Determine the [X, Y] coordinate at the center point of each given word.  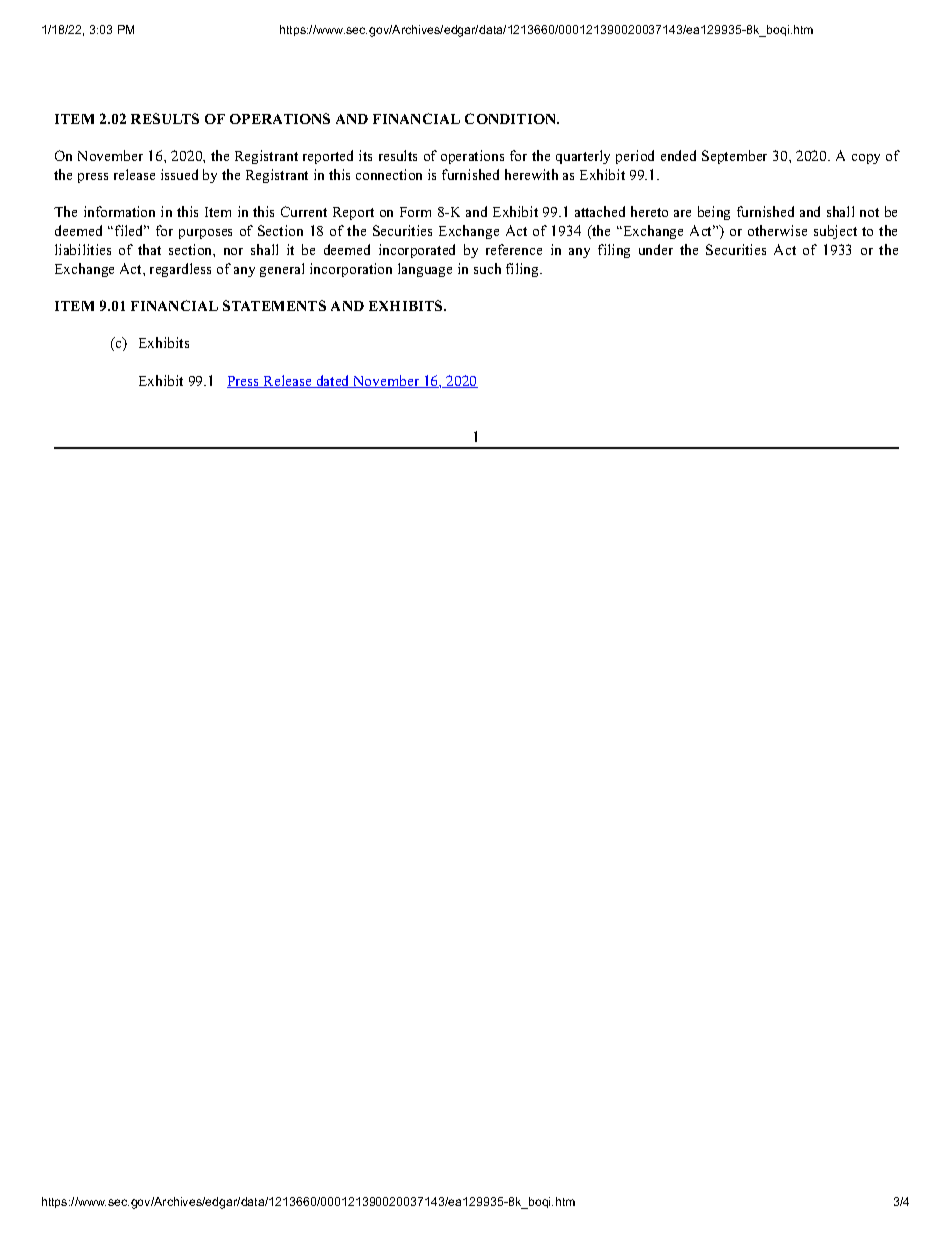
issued [179, 174]
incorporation [351, 270]
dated [333, 381]
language [425, 270]
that [149, 249]
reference [514, 249]
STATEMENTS [274, 305]
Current [304, 211]
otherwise [777, 230]
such [487, 268]
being [714, 213]
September [734, 157]
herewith [531, 174]
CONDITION [512, 118]
